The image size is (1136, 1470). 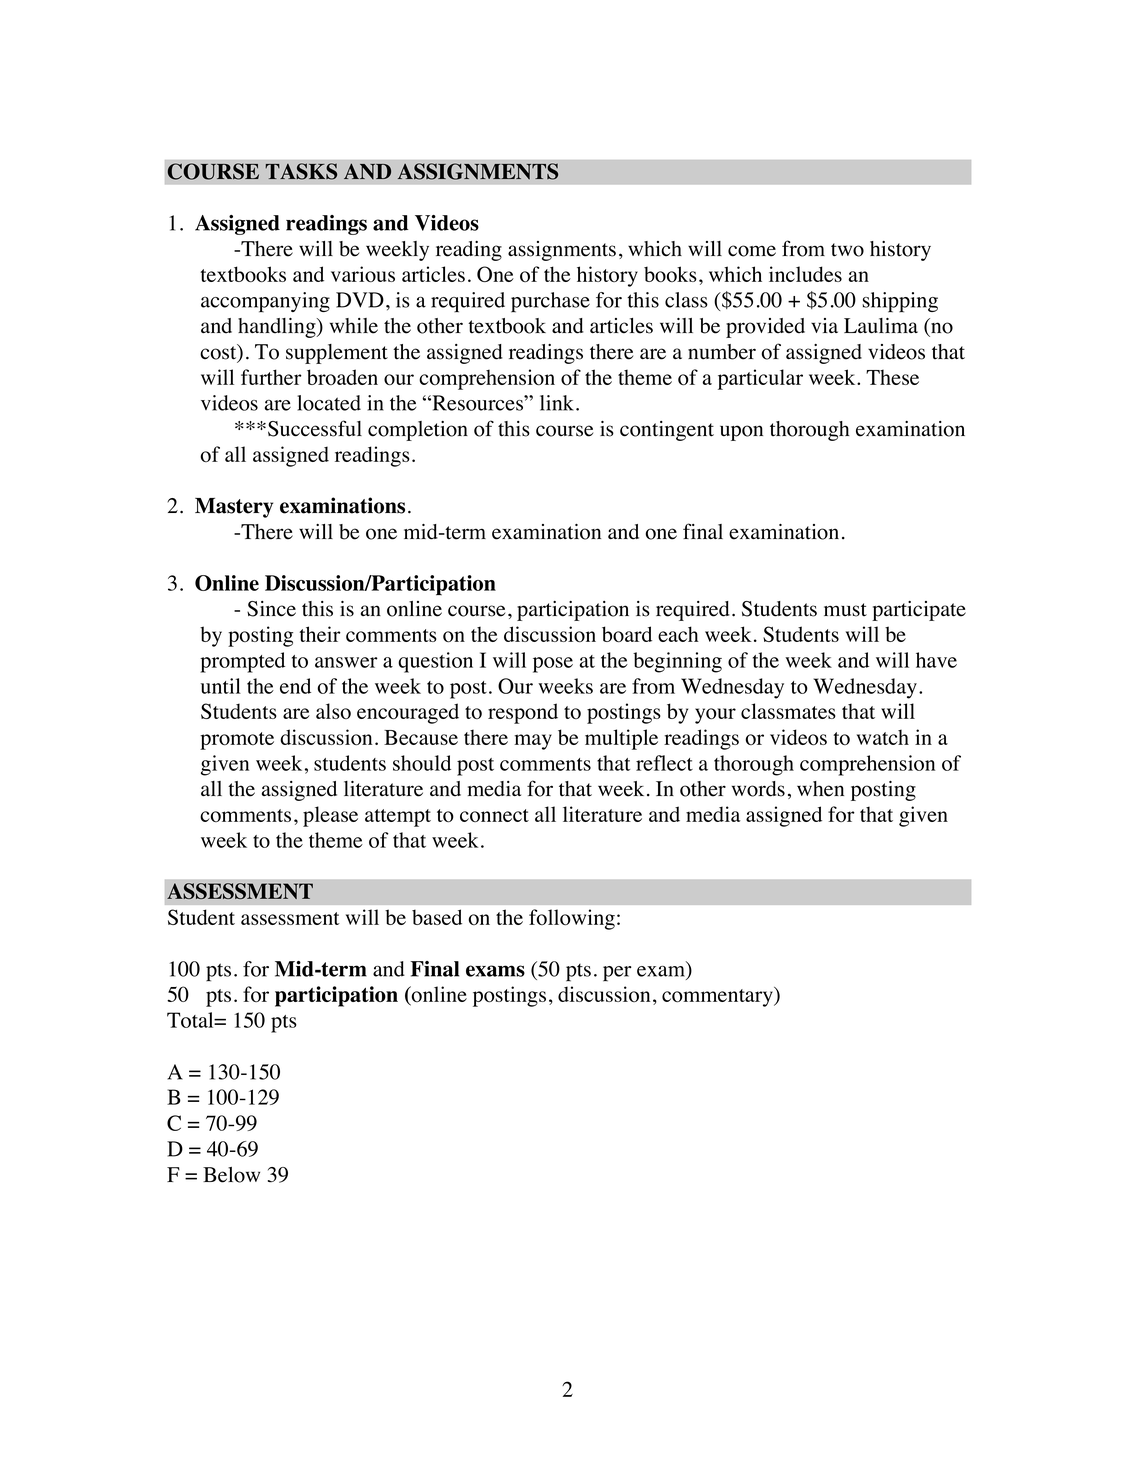 What do you see at coordinates (847, 250) in the document?
I see `two` at bounding box center [847, 250].
